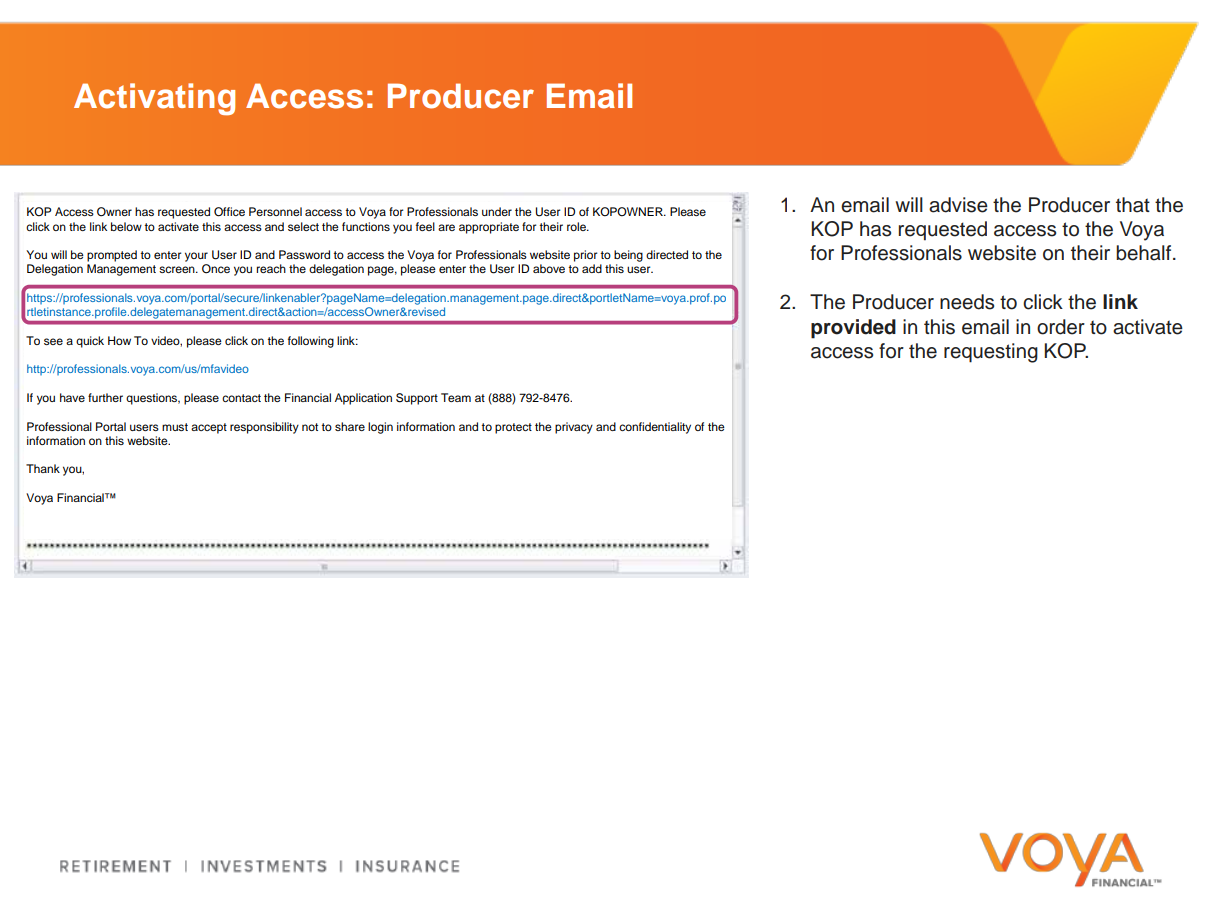 This screenshot has width=1224, height=918. Describe the element at coordinates (229, 212) in the screenshot. I see `Office` at that location.
